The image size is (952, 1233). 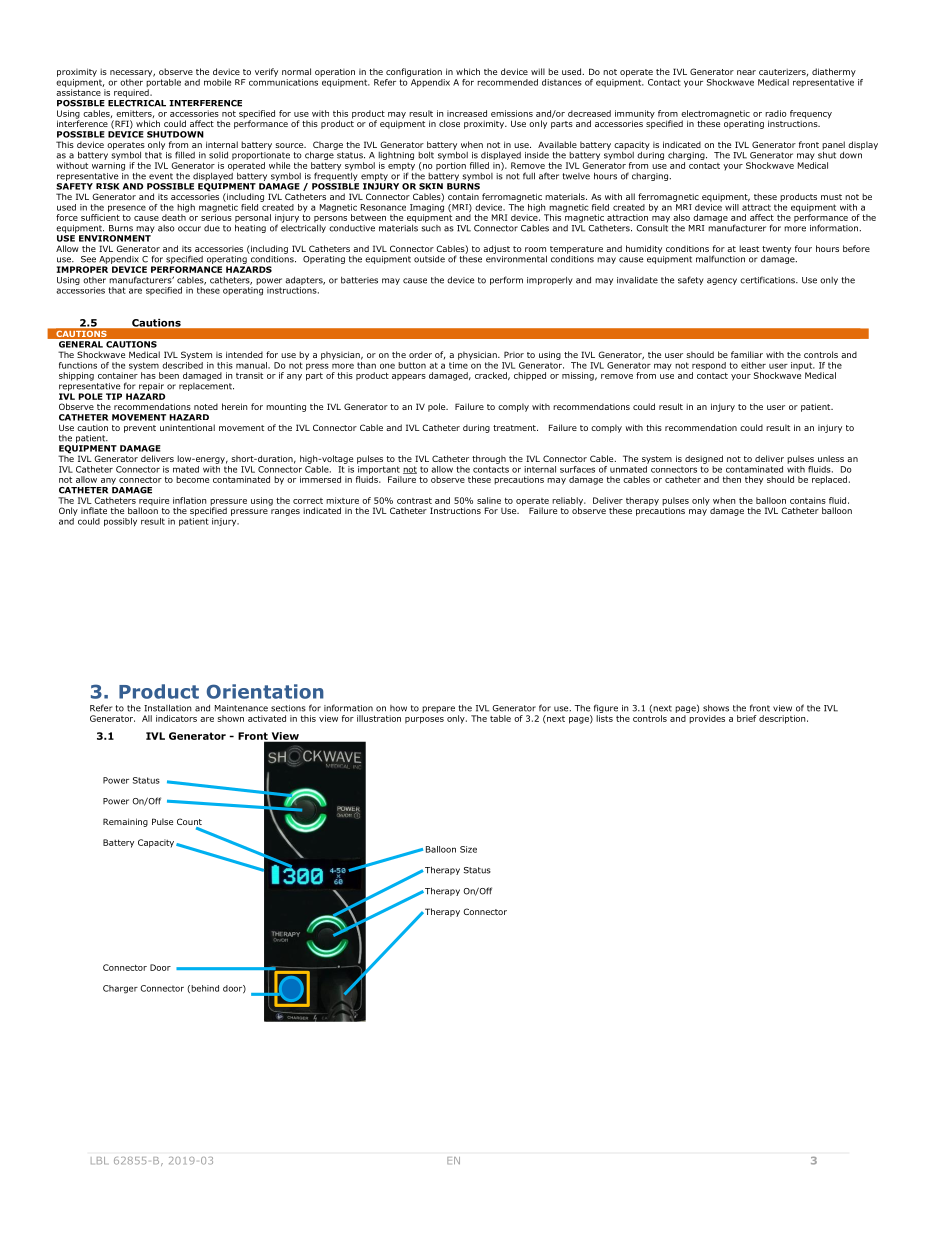 I want to click on mobile, so click(x=217, y=82).
